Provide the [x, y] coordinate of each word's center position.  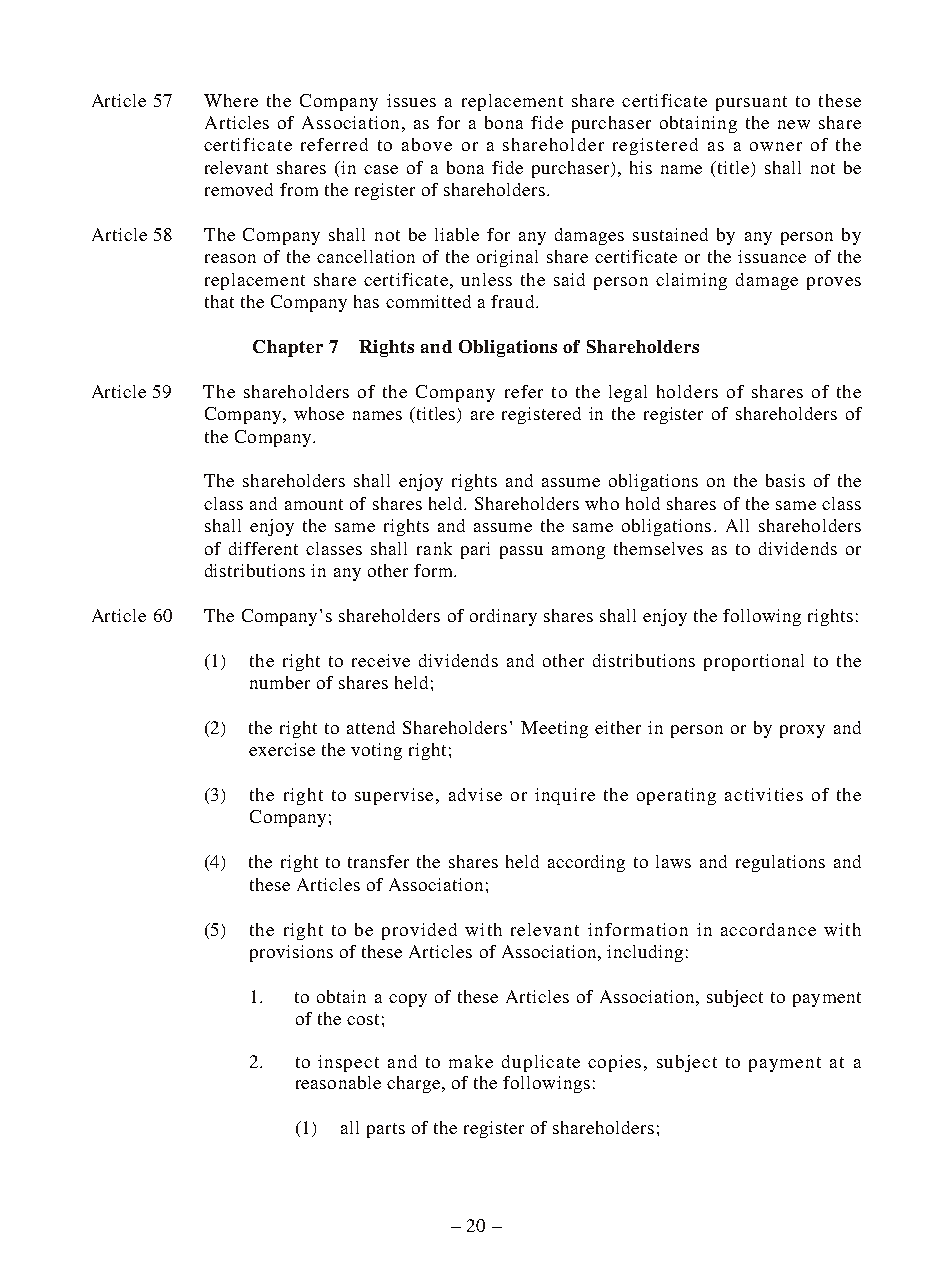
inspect [348, 1063]
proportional [754, 662]
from [299, 189]
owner [776, 146]
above [427, 144]
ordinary [503, 617]
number [280, 682]
